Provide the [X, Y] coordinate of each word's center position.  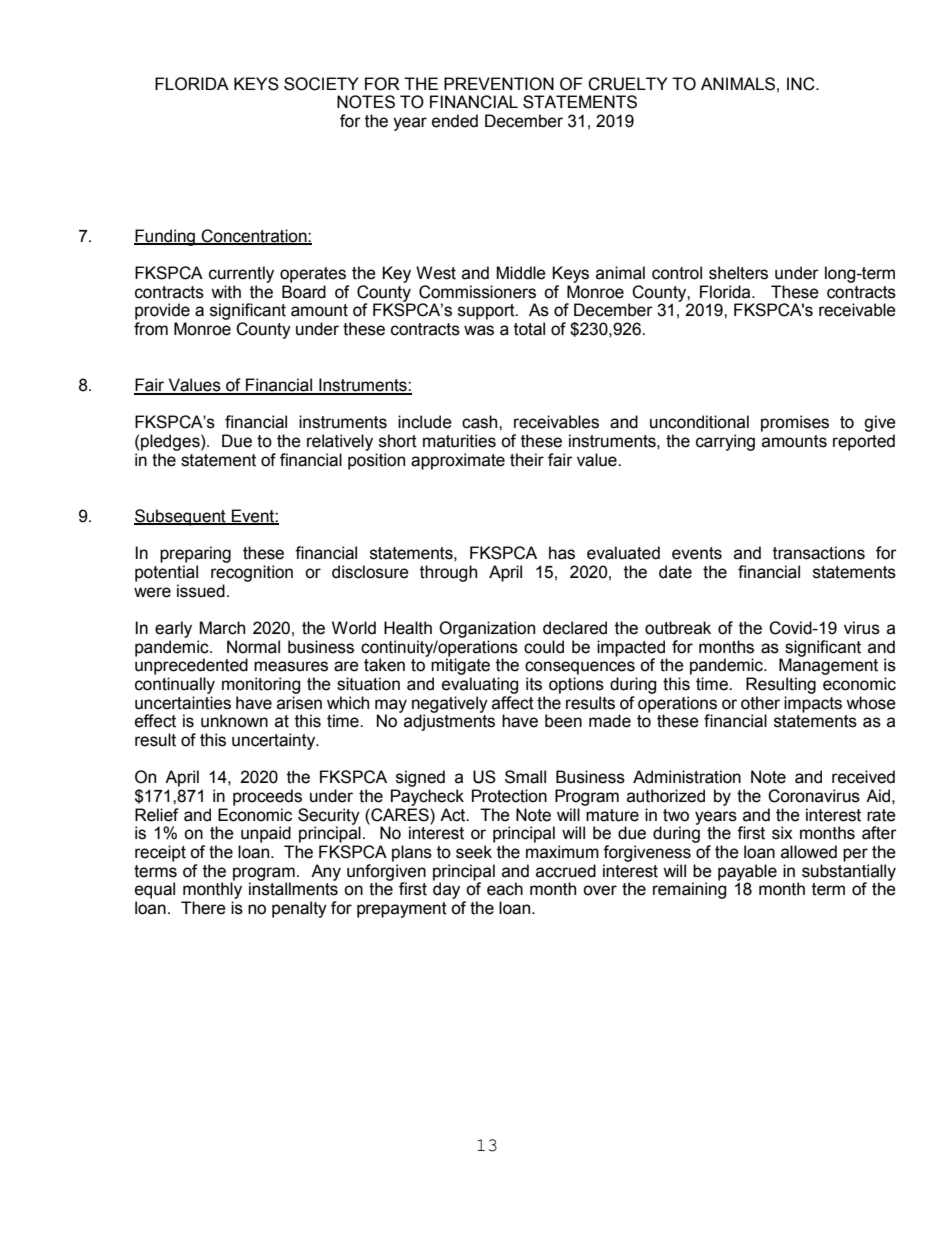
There [203, 908]
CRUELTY [628, 84]
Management [828, 665]
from [151, 329]
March [222, 628]
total [529, 329]
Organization [487, 629]
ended [455, 121]
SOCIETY [321, 84]
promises [795, 423]
